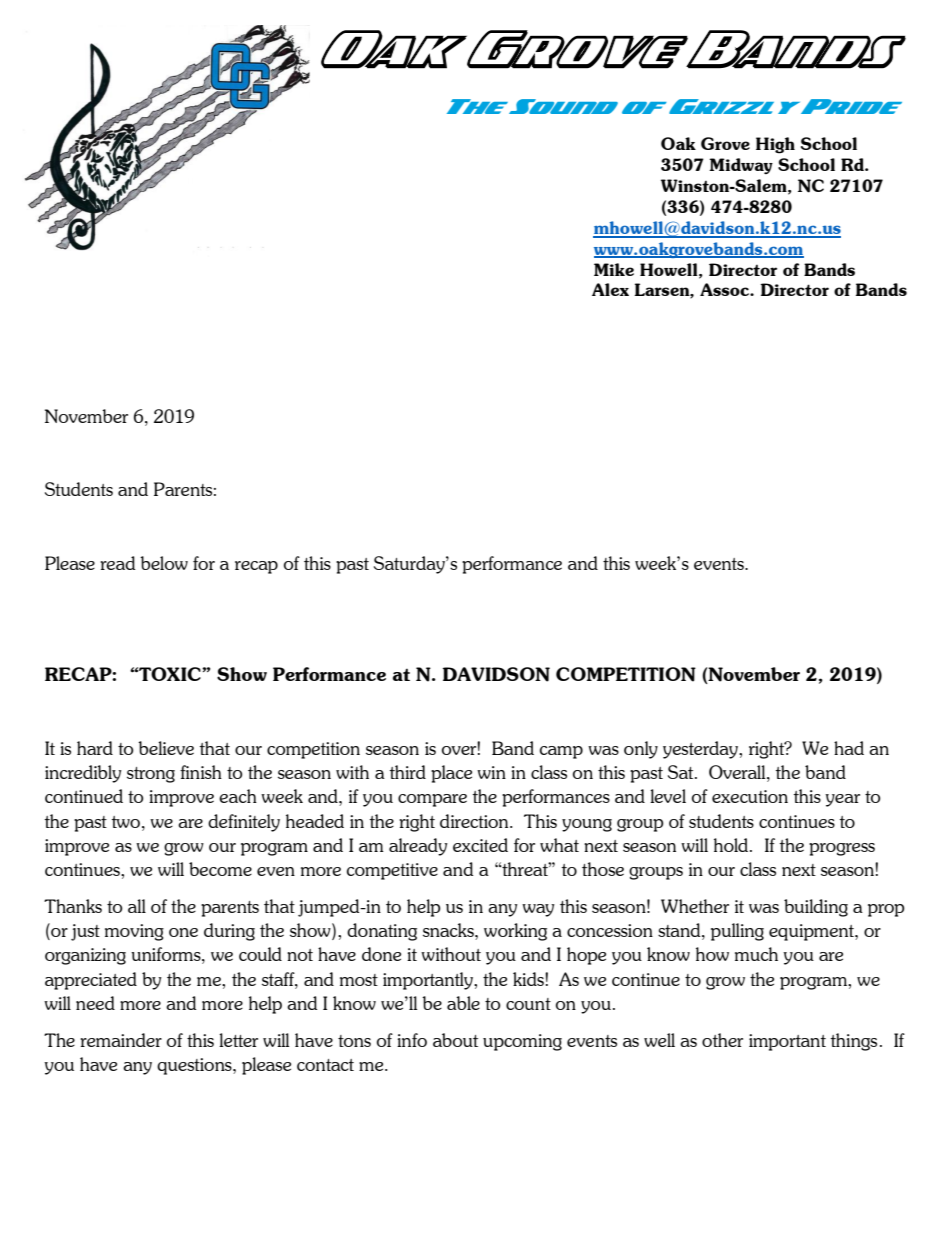 This screenshot has height=1233, width=952. Describe the element at coordinates (451, 774) in the screenshot. I see `place` at that location.
